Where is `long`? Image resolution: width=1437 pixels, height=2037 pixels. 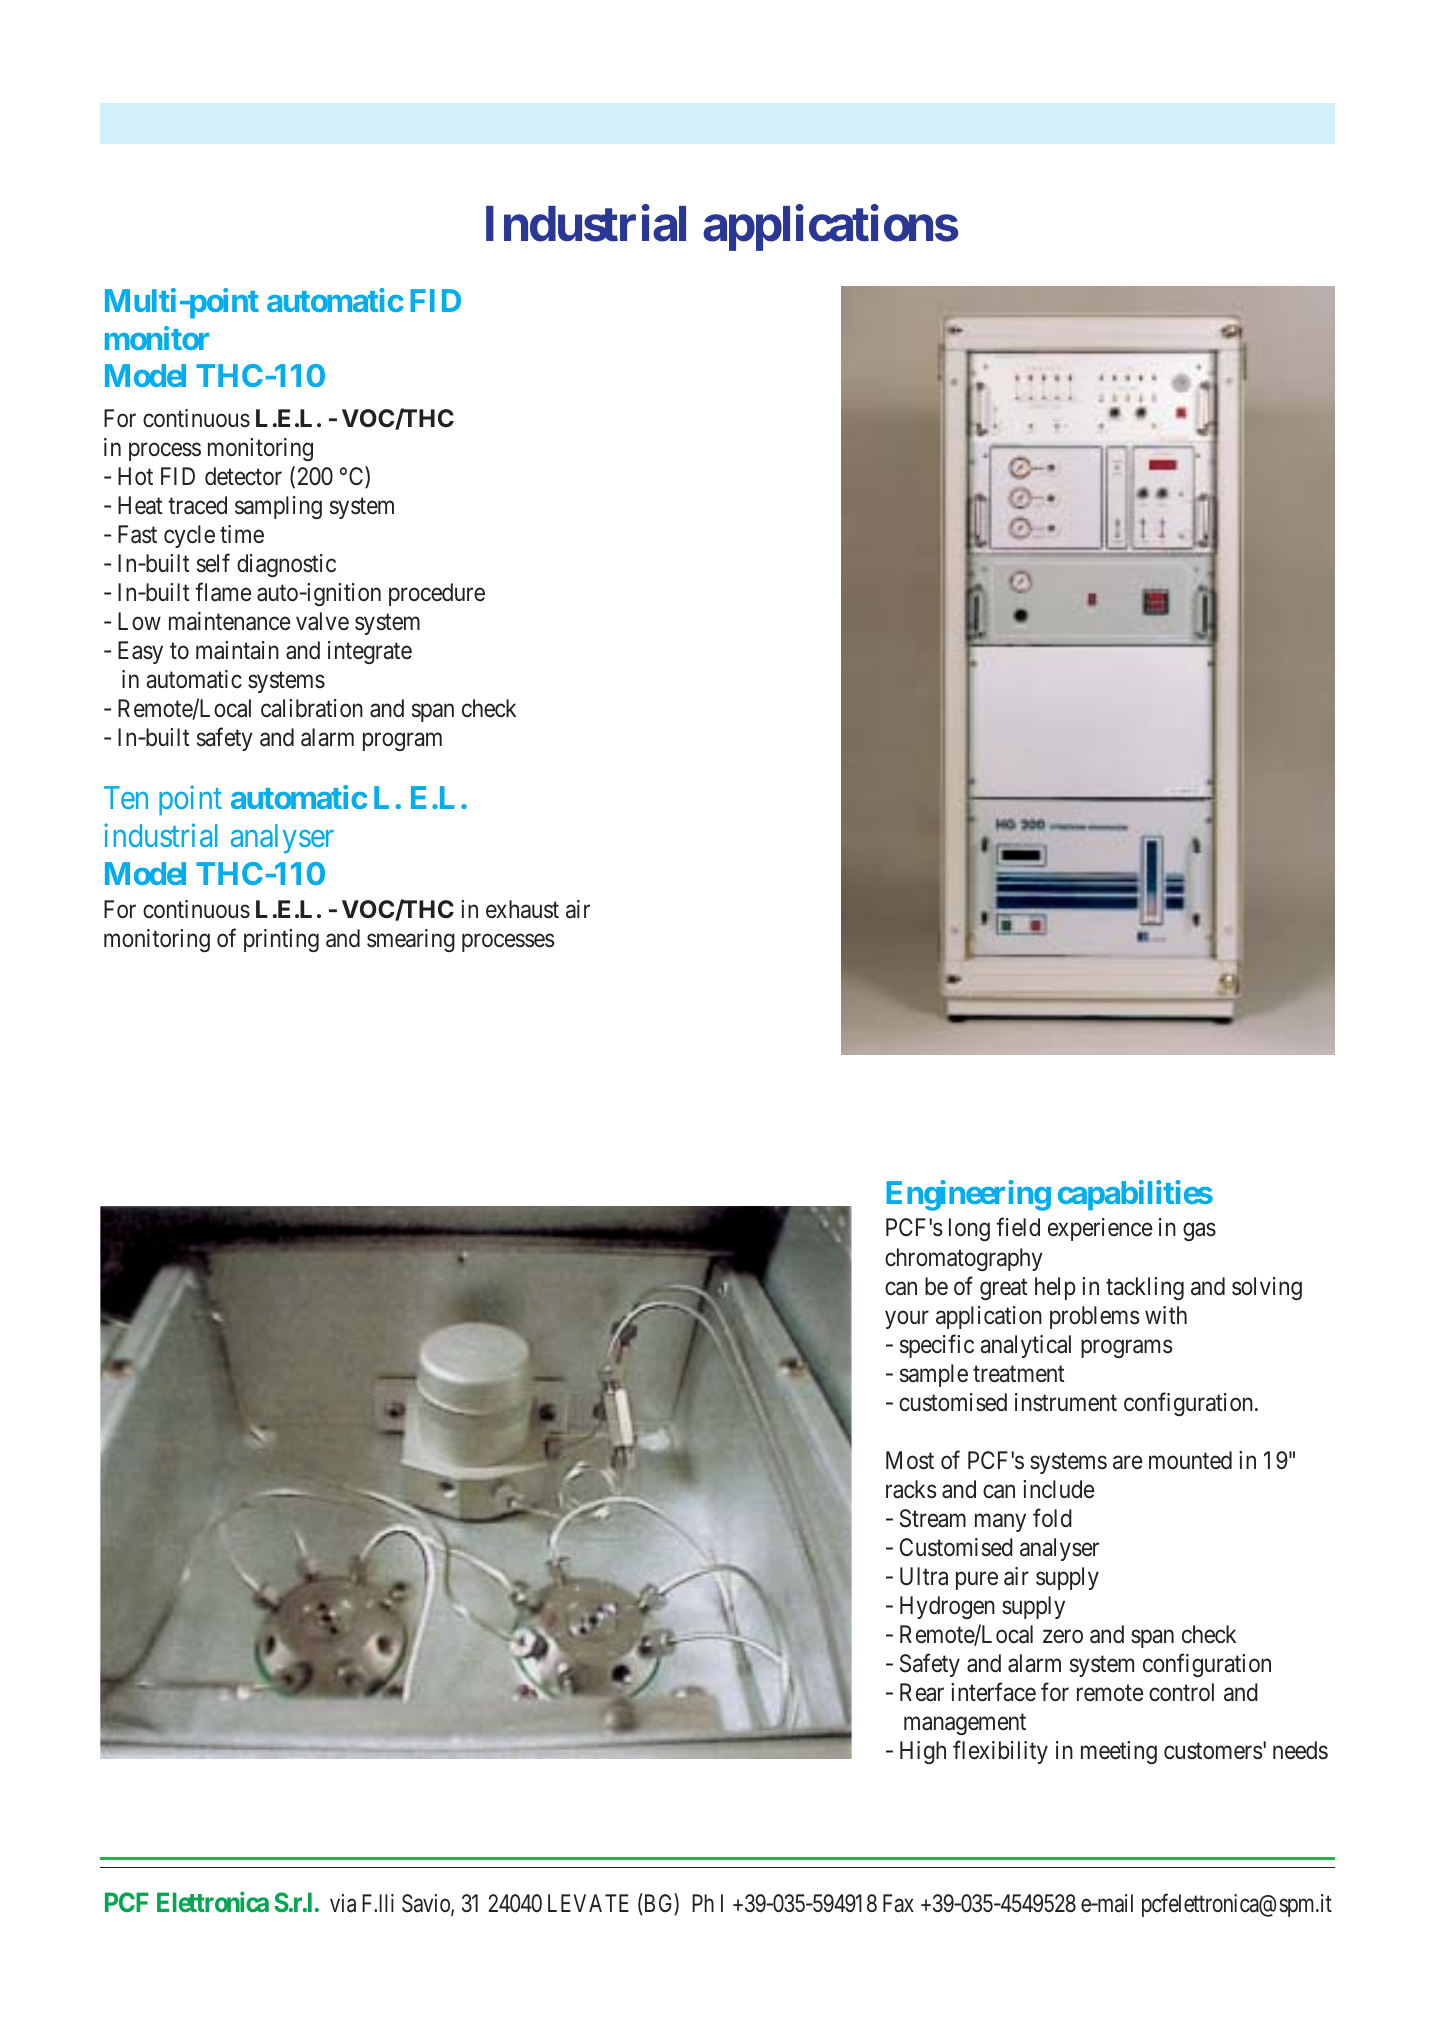 long is located at coordinates (969, 1229).
